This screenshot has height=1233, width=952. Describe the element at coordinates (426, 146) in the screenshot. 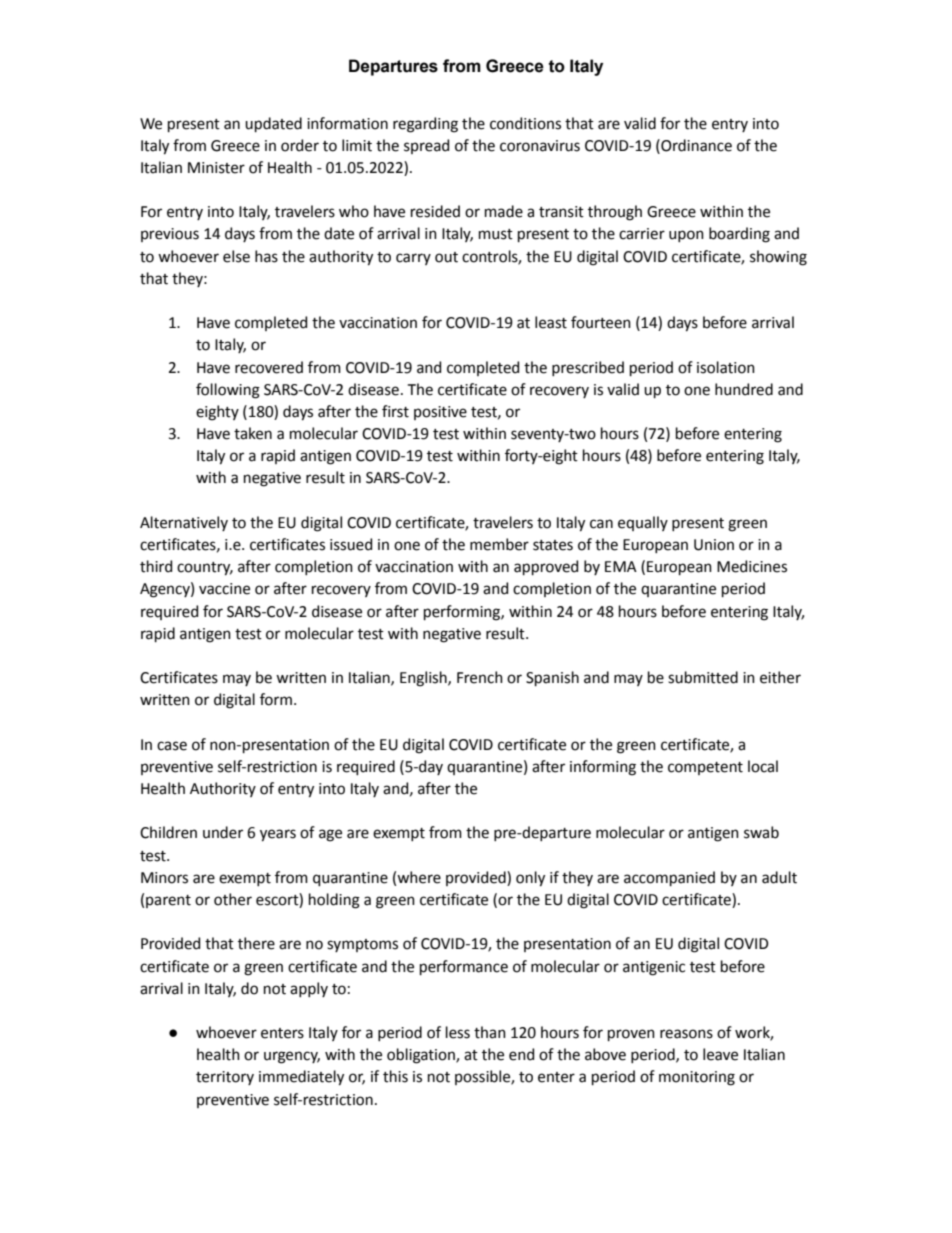

I see `spread` at that location.
